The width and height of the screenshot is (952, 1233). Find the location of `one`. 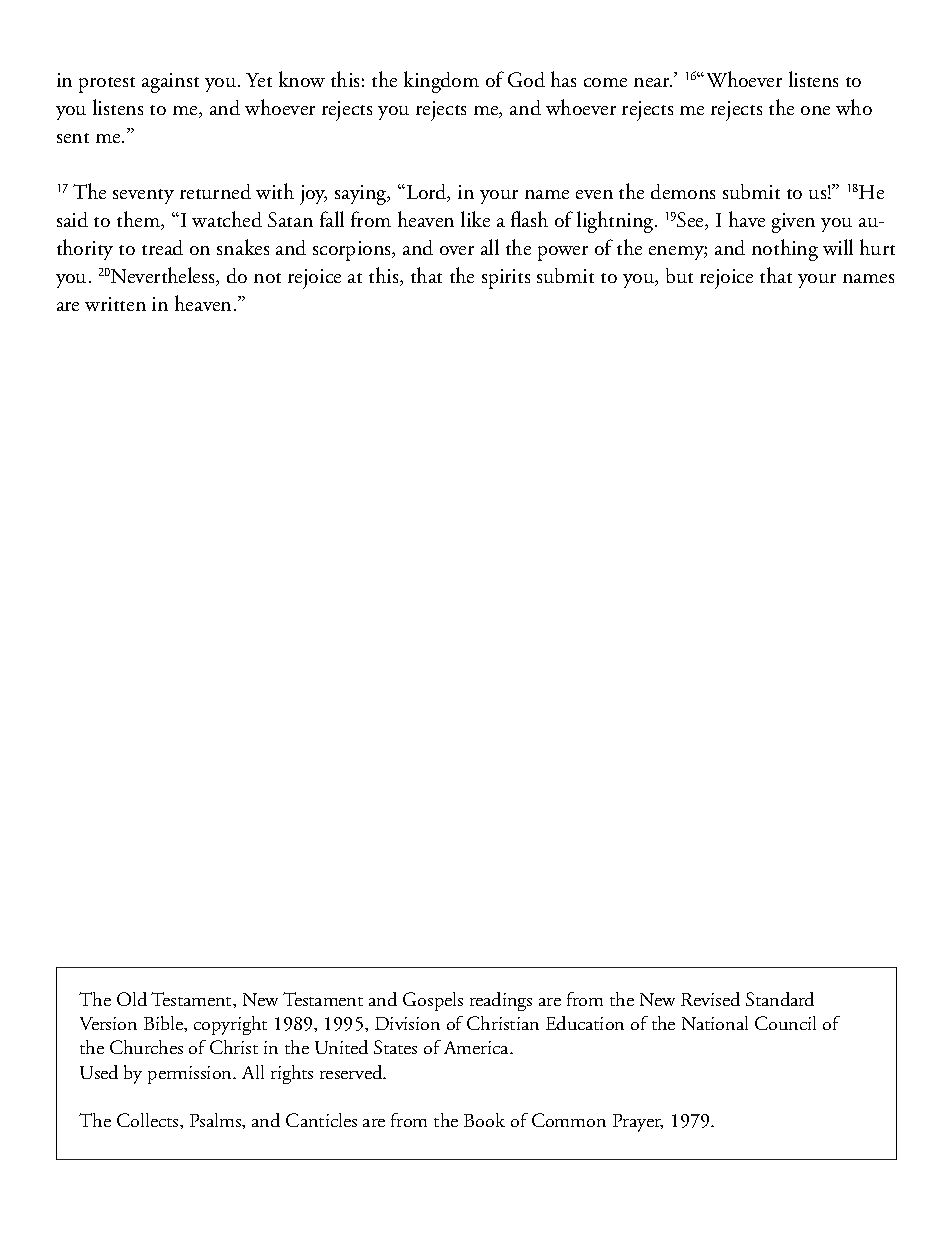

one is located at coordinates (815, 110).
